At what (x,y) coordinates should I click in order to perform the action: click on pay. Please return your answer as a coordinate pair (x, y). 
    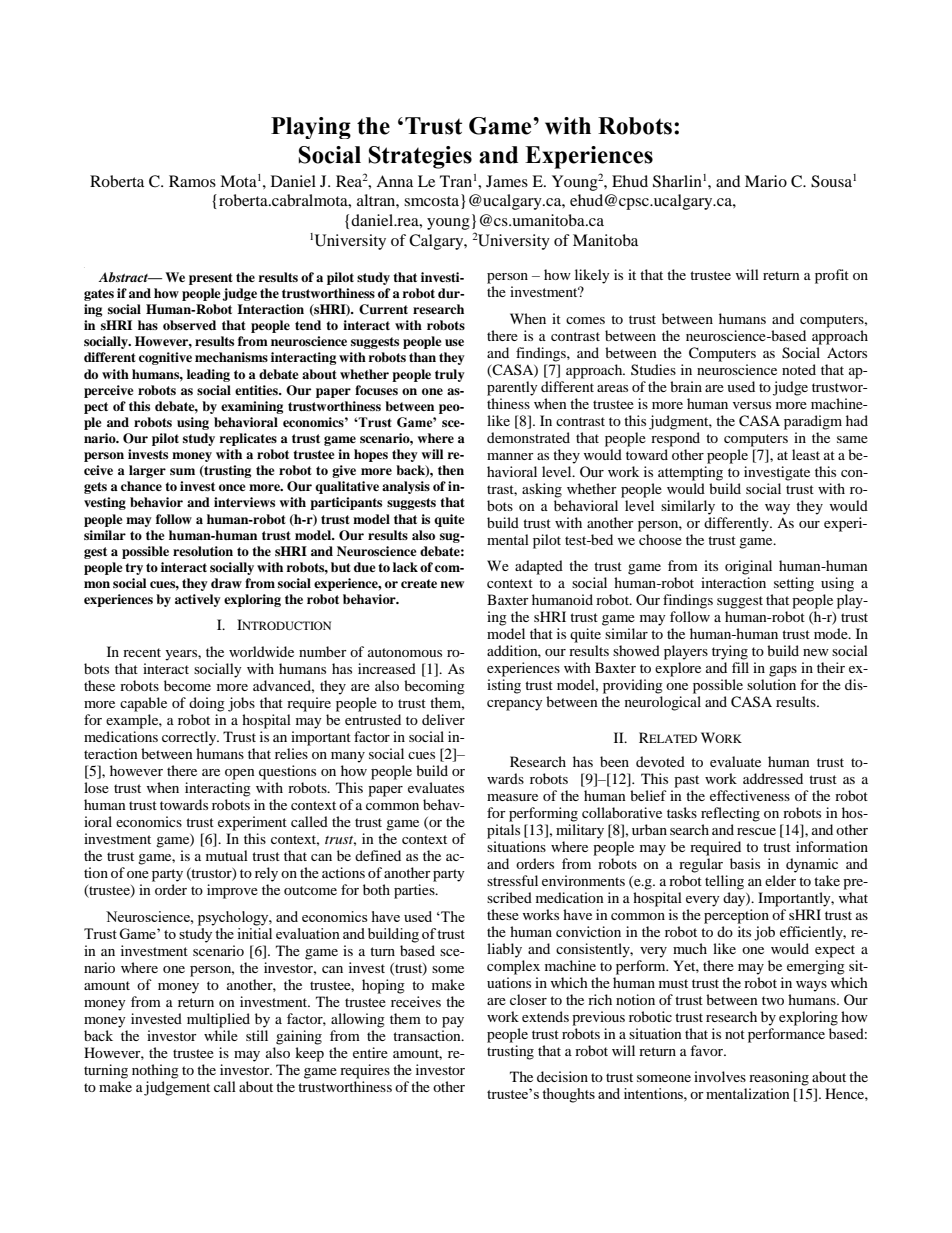
    Looking at the image, I should click on (453, 1022).
